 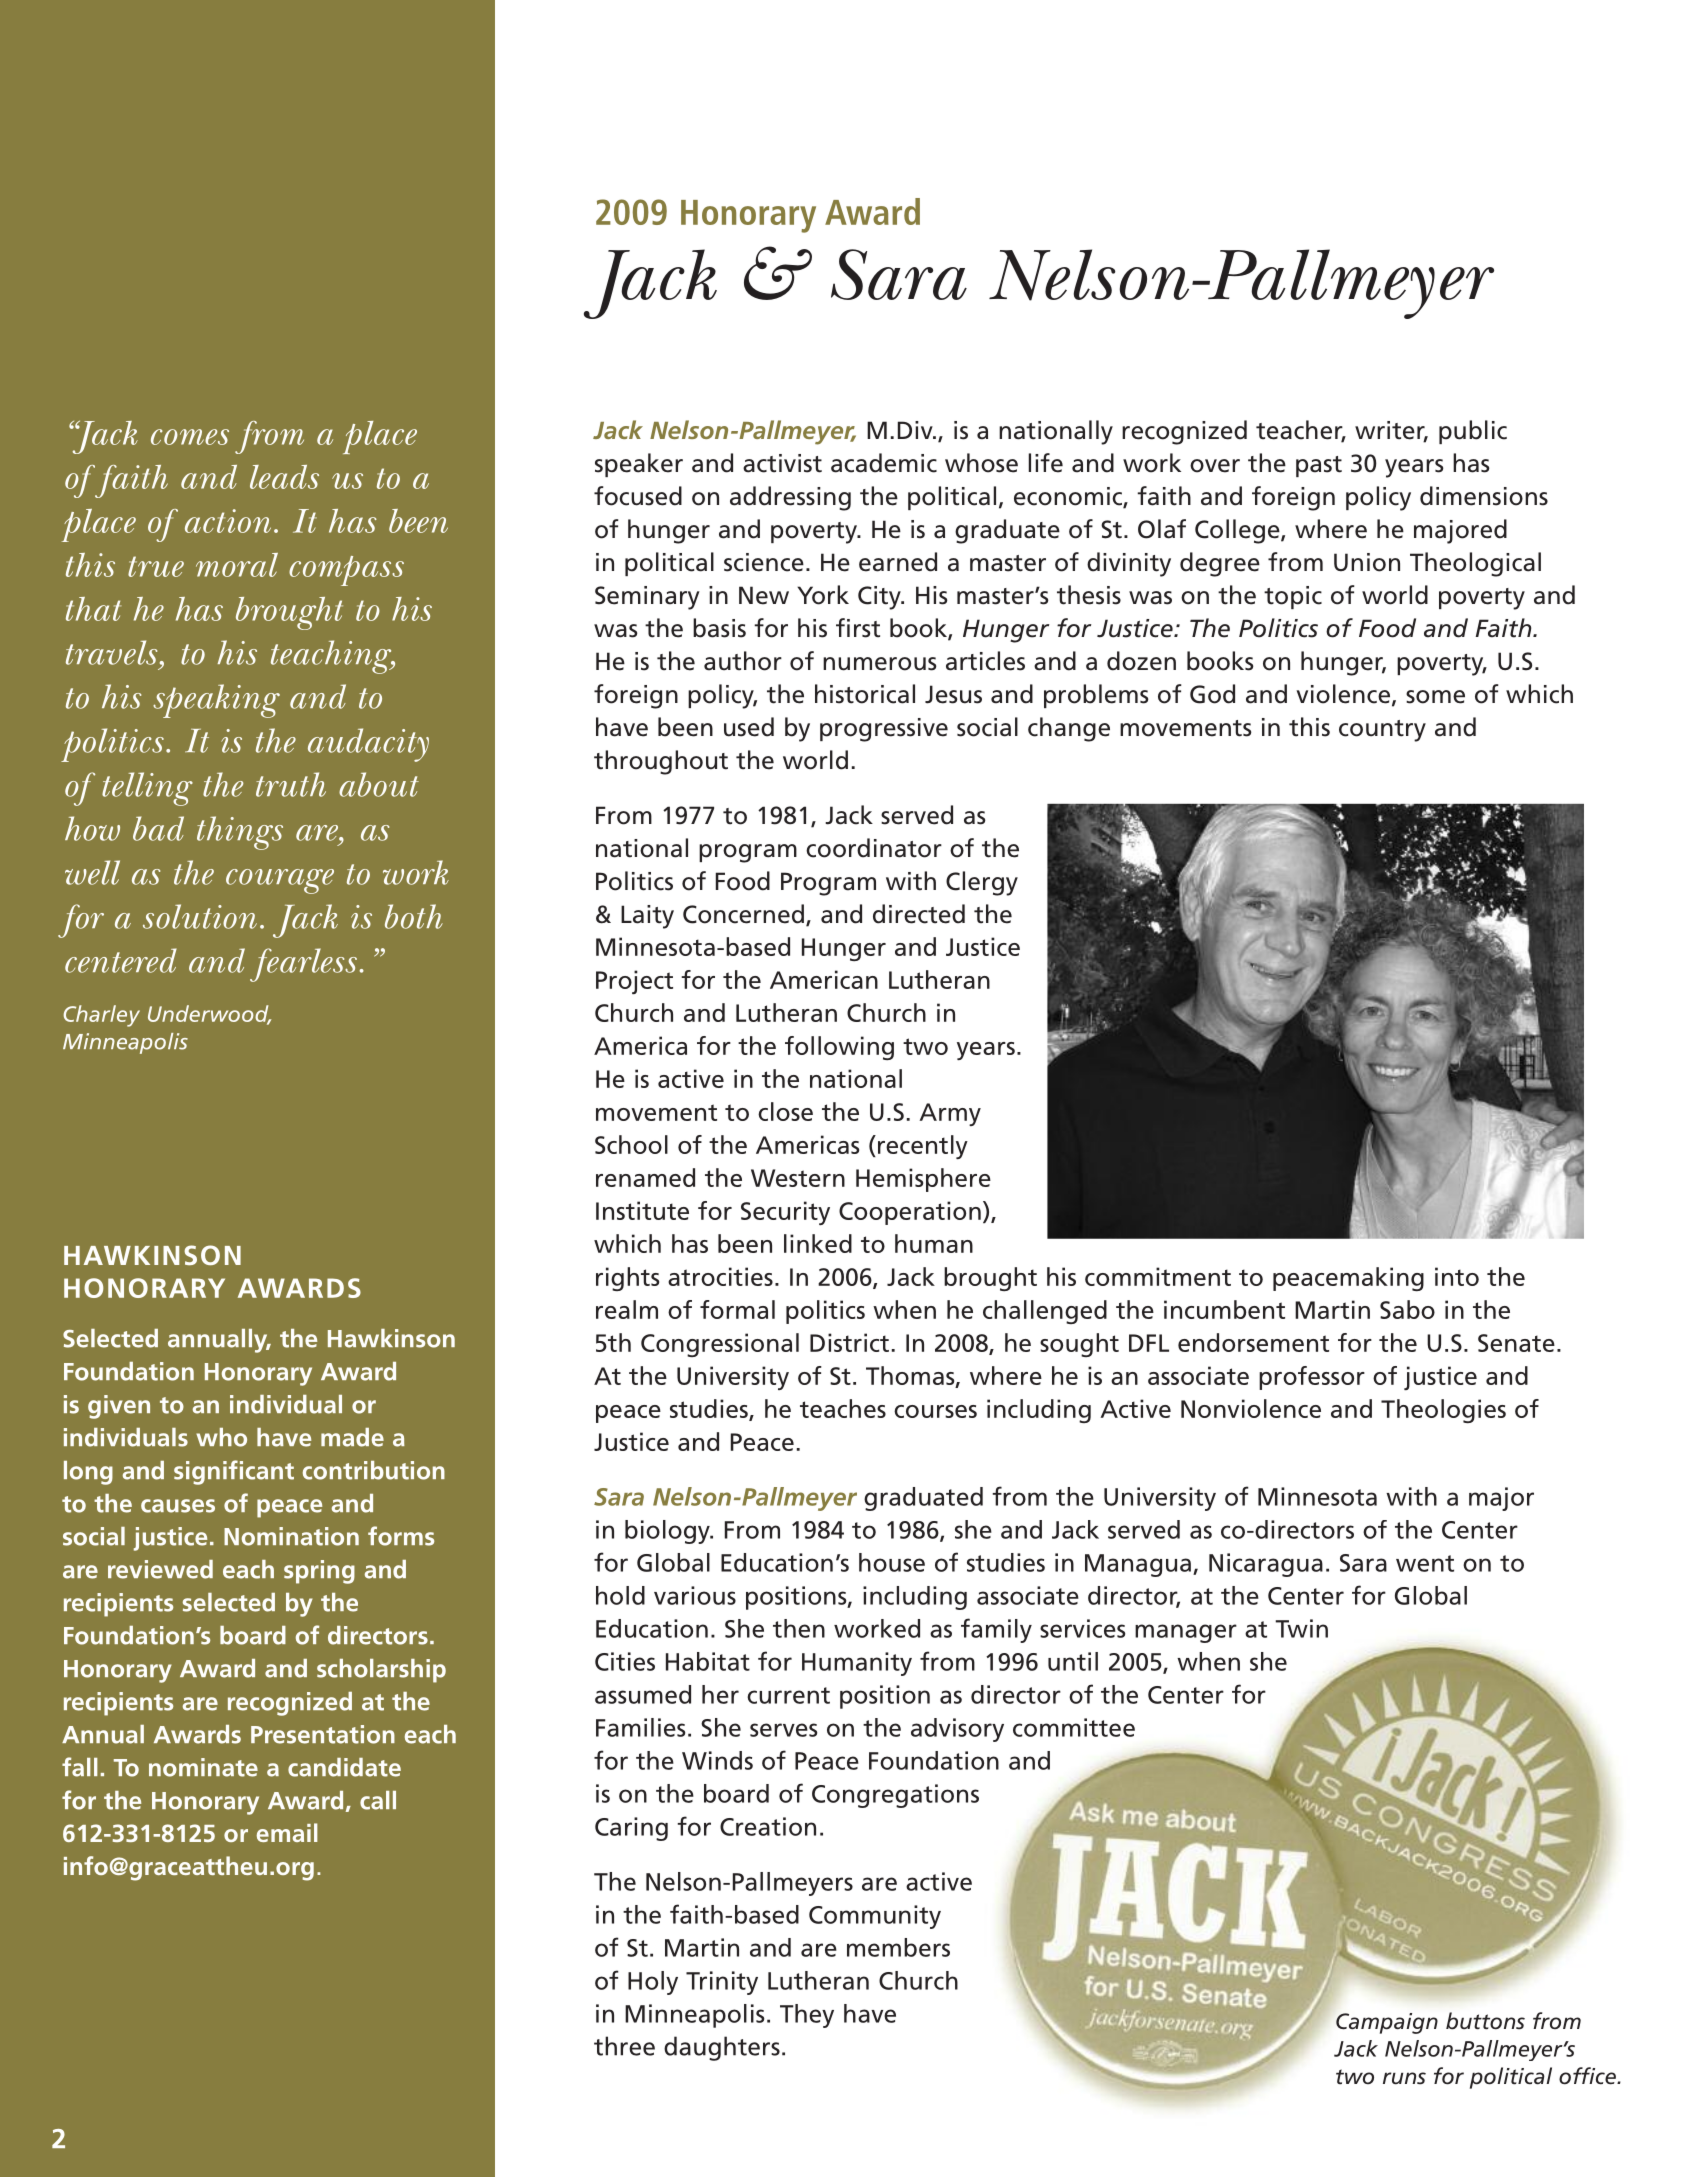 I want to click on leads, so click(x=284, y=477).
